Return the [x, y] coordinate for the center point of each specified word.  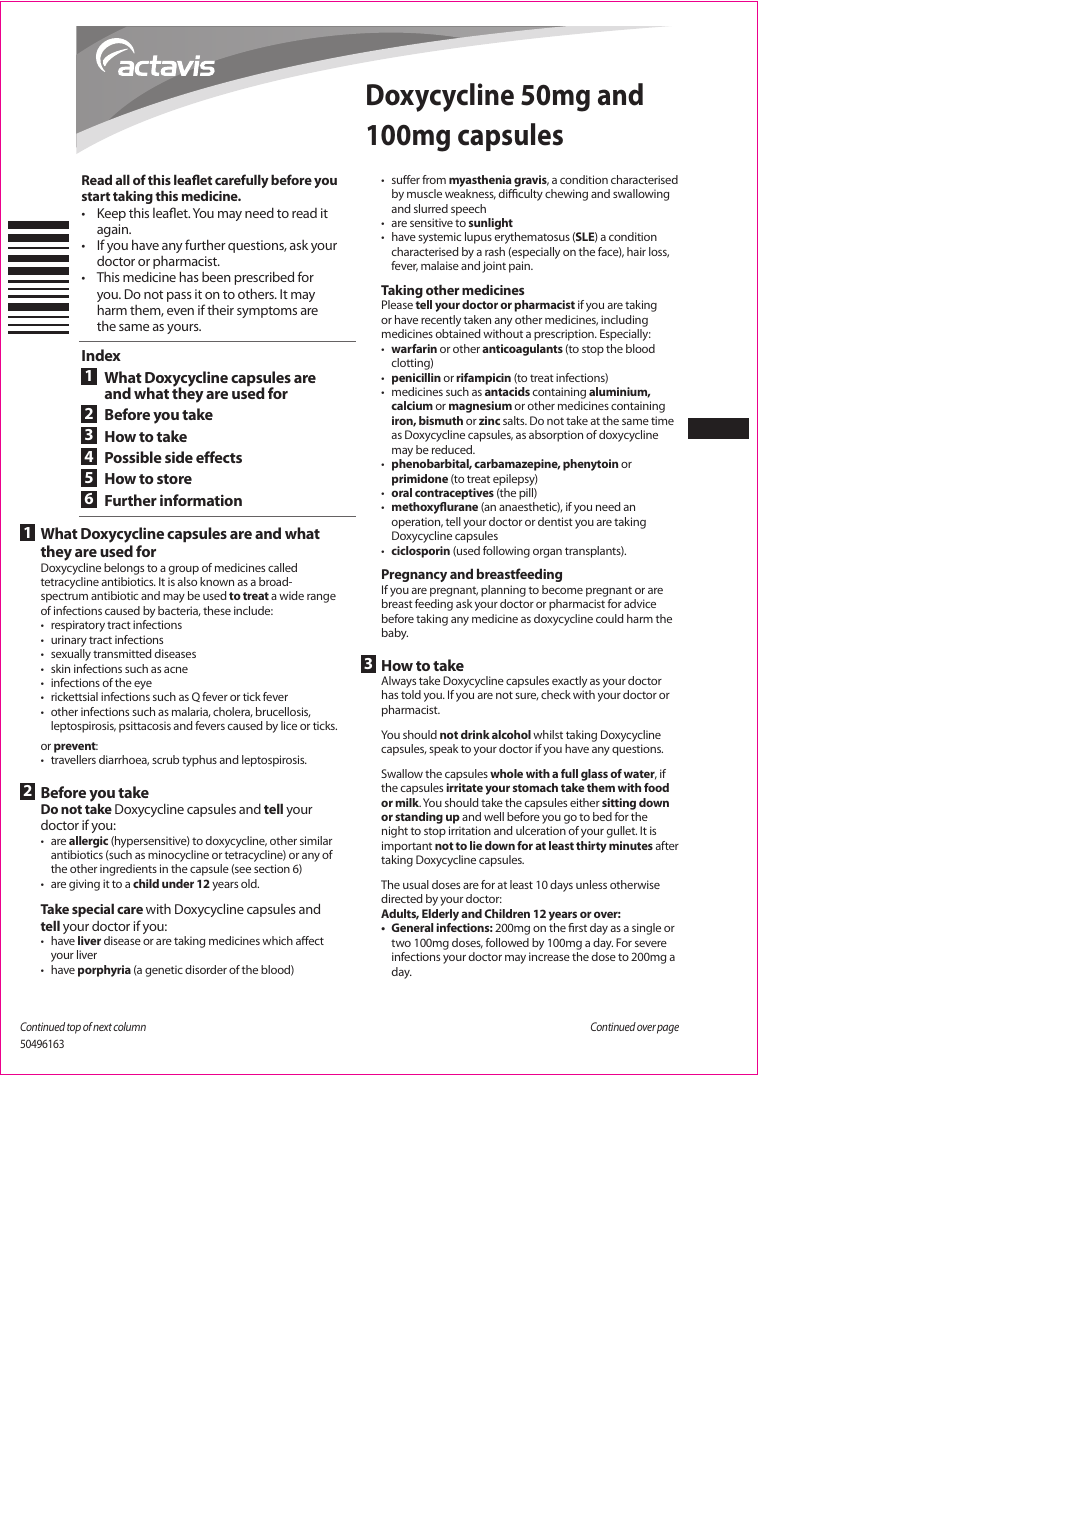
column [129, 1026]
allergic [88, 842]
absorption [556, 436]
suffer [406, 179]
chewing [566, 195]
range [321, 598]
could [609, 618]
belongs [124, 569]
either [585, 802]
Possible [133, 457]
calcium [412, 405]
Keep [112, 214]
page [668, 1029]
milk [408, 802]
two [401, 943]
